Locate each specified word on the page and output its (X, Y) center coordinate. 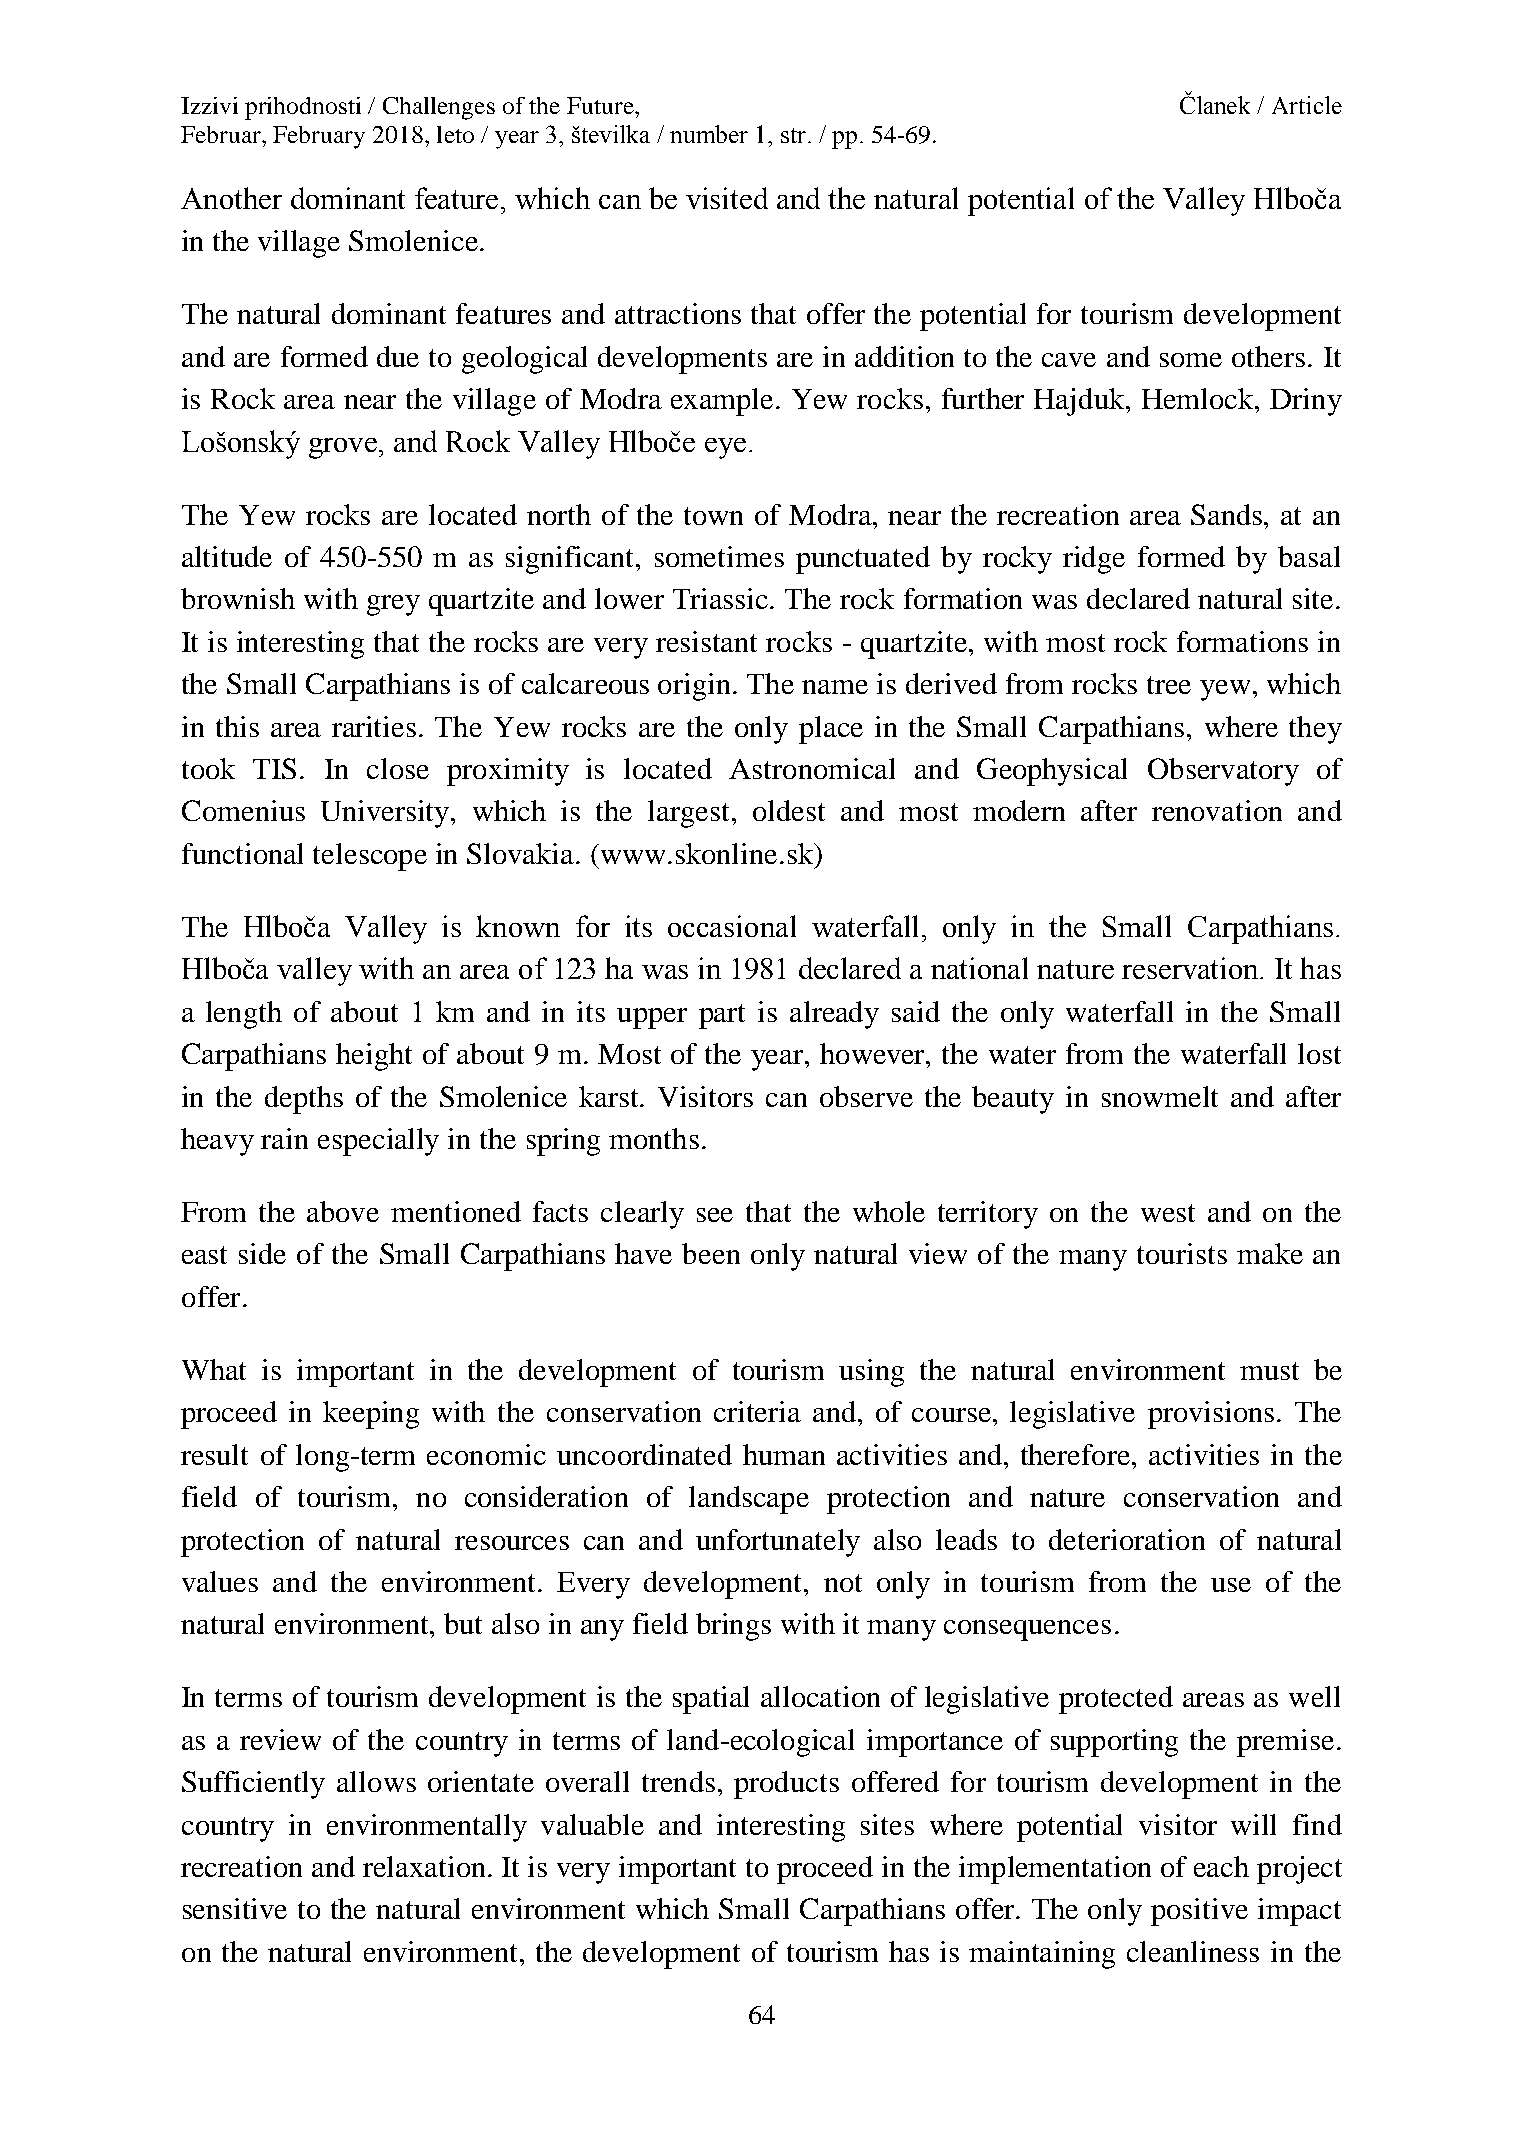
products (786, 1785)
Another (231, 198)
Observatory (1223, 772)
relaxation (426, 1866)
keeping (371, 1415)
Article (1307, 105)
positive (1199, 1912)
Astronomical (812, 768)
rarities (374, 726)
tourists (1182, 1253)
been (711, 1253)
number (709, 134)
